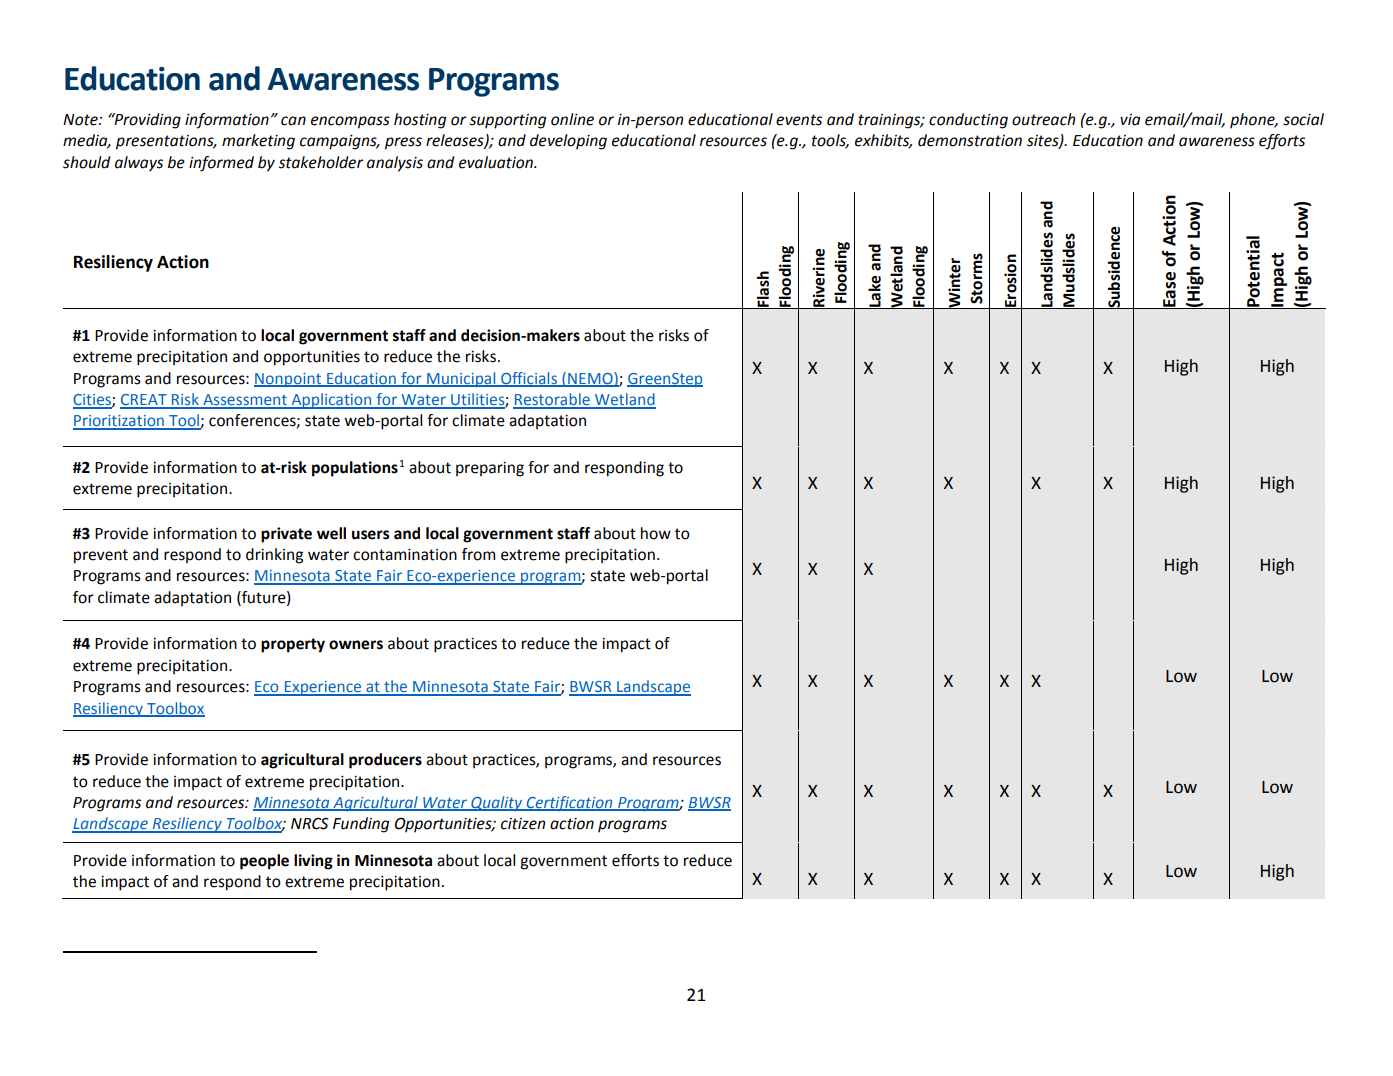  Describe the element at coordinates (552, 400) in the screenshot. I see `Restorable` at that location.
